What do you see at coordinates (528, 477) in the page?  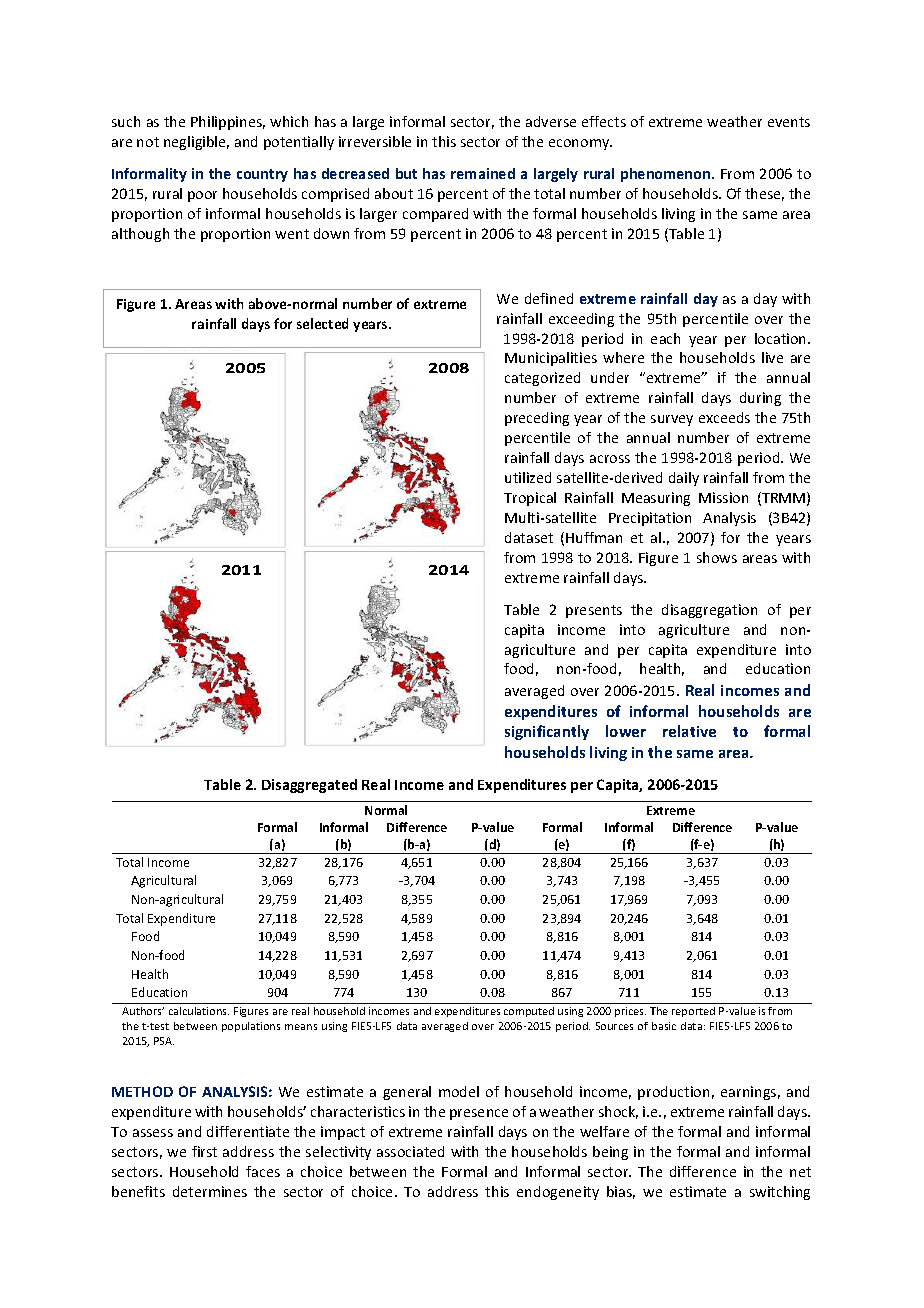 I see `utilized` at bounding box center [528, 477].
